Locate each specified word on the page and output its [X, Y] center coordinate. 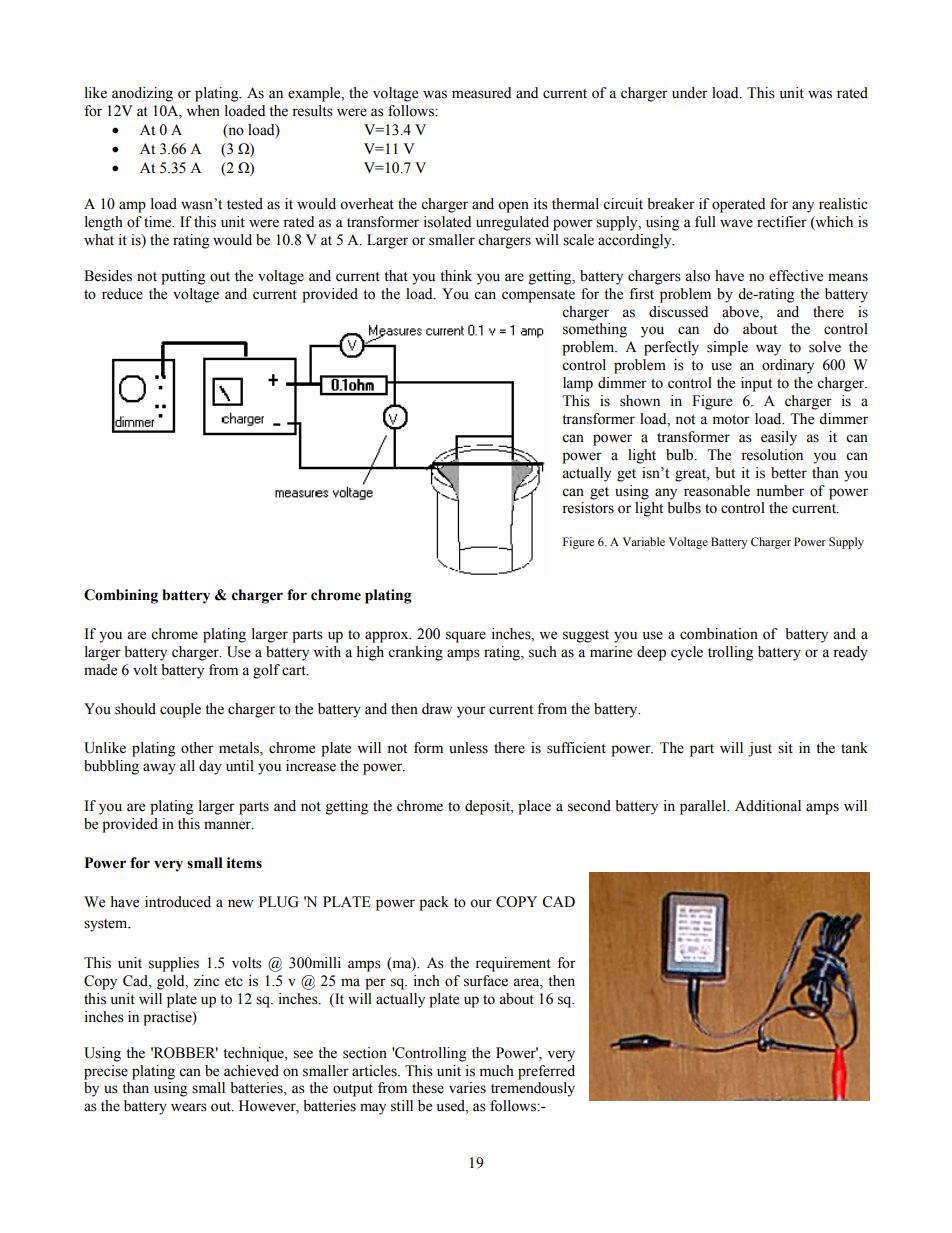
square [466, 637]
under [690, 93]
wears [189, 1107]
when [203, 111]
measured [481, 93]
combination [719, 634]
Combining [121, 596]
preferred [546, 1072]
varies [467, 1088]
